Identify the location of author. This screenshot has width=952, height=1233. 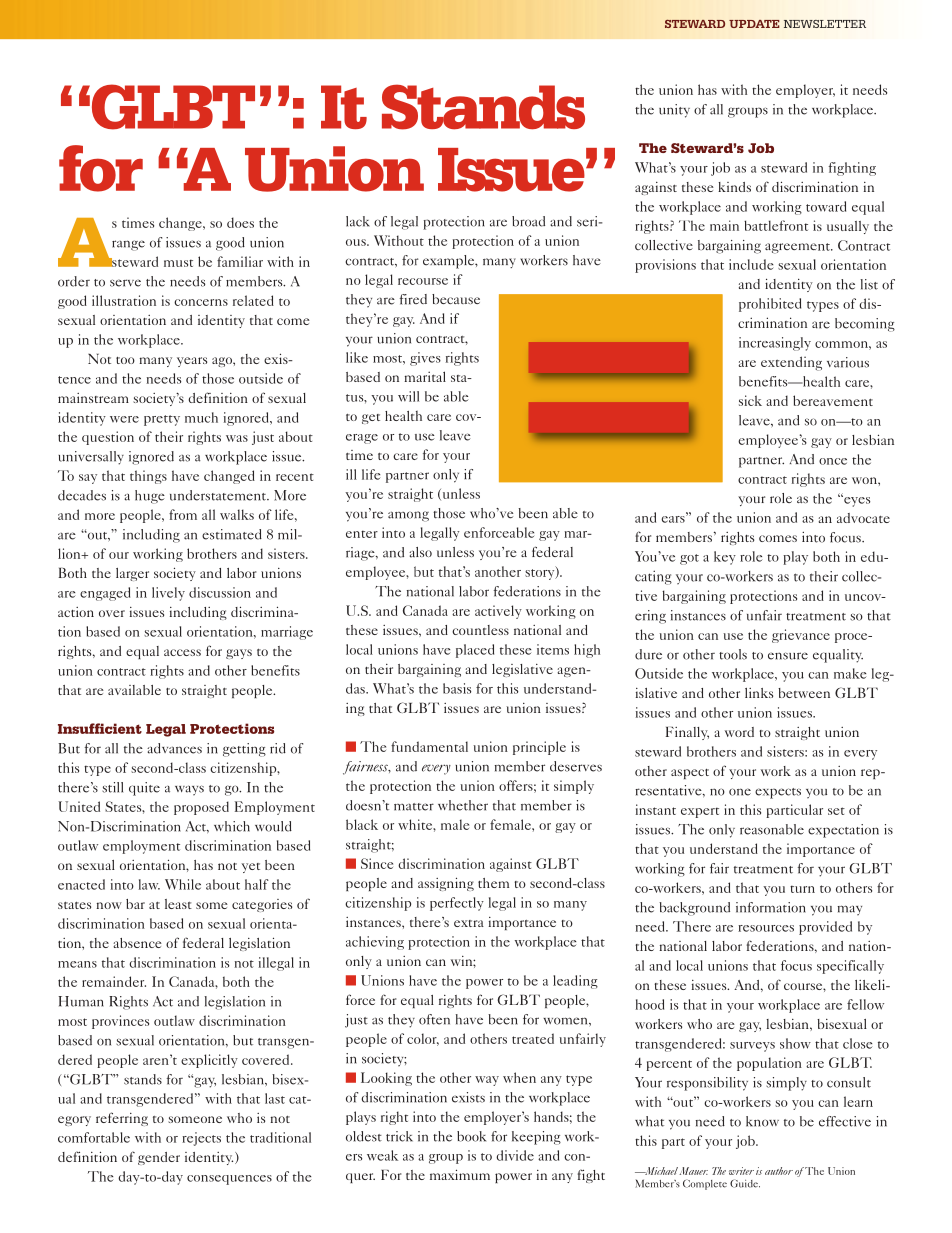
(779, 1171).
